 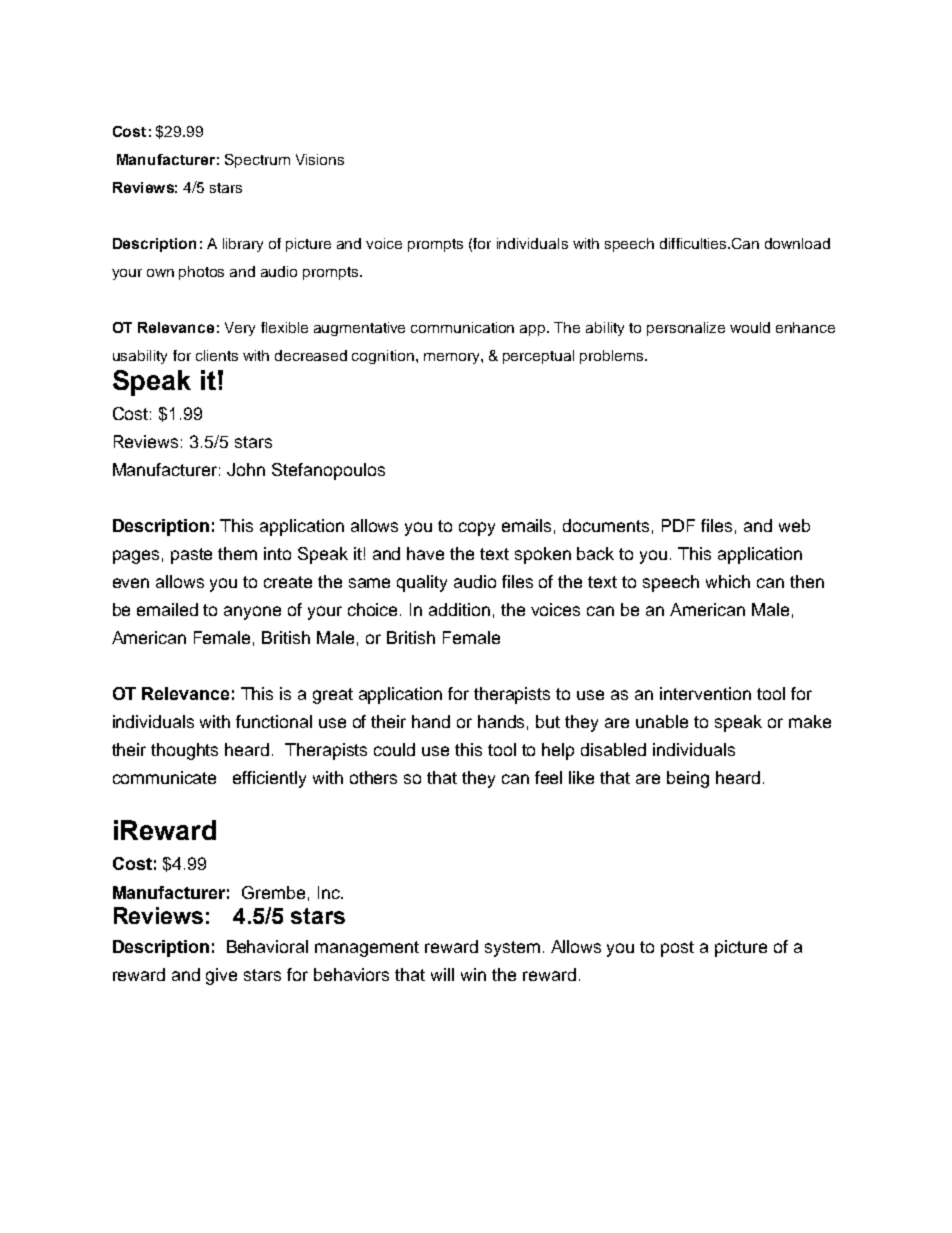 What do you see at coordinates (797, 243) in the screenshot?
I see `download` at bounding box center [797, 243].
